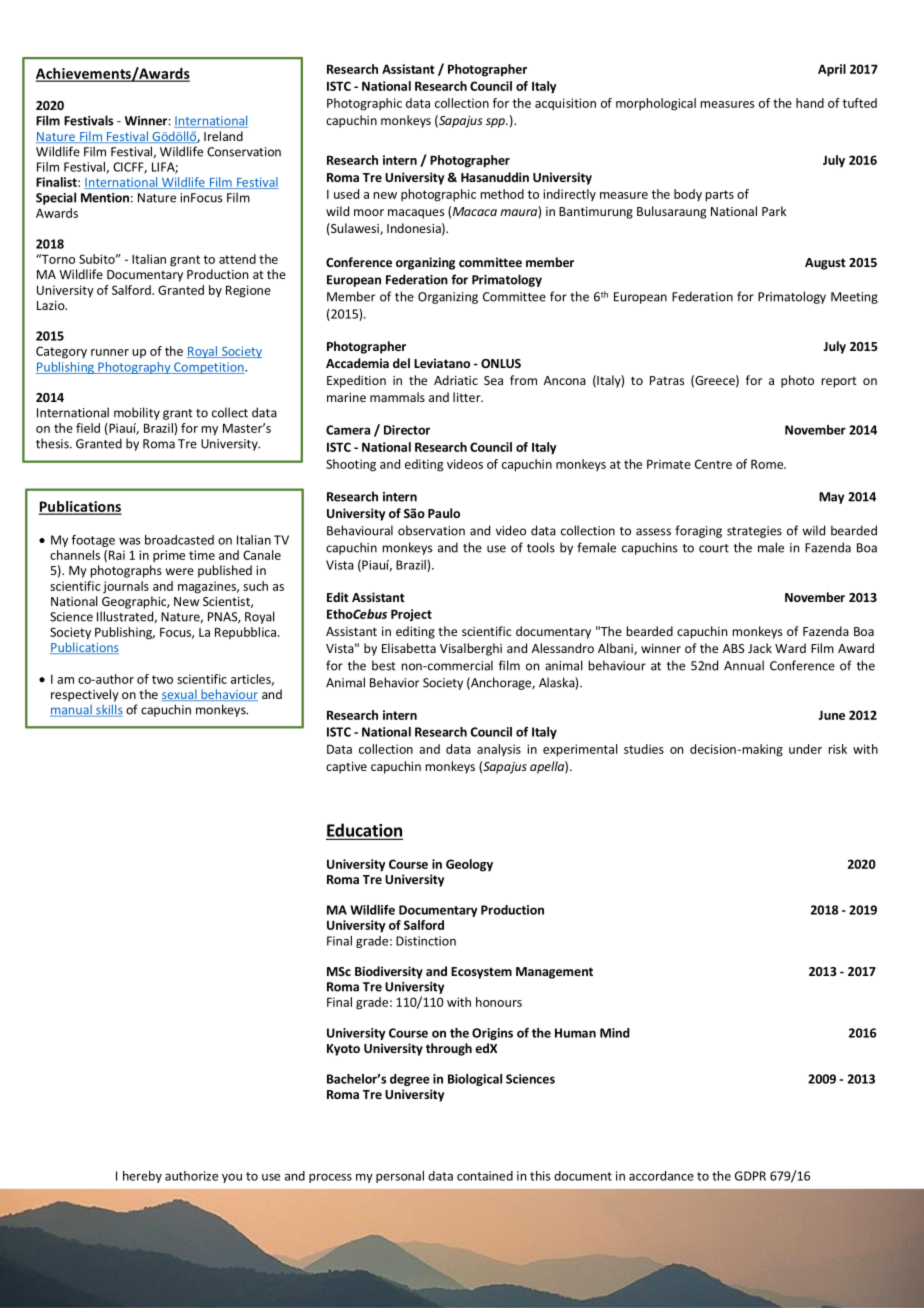 Image resolution: width=924 pixels, height=1308 pixels. What do you see at coordinates (496, 123) in the screenshot?
I see `spp` at bounding box center [496, 123].
